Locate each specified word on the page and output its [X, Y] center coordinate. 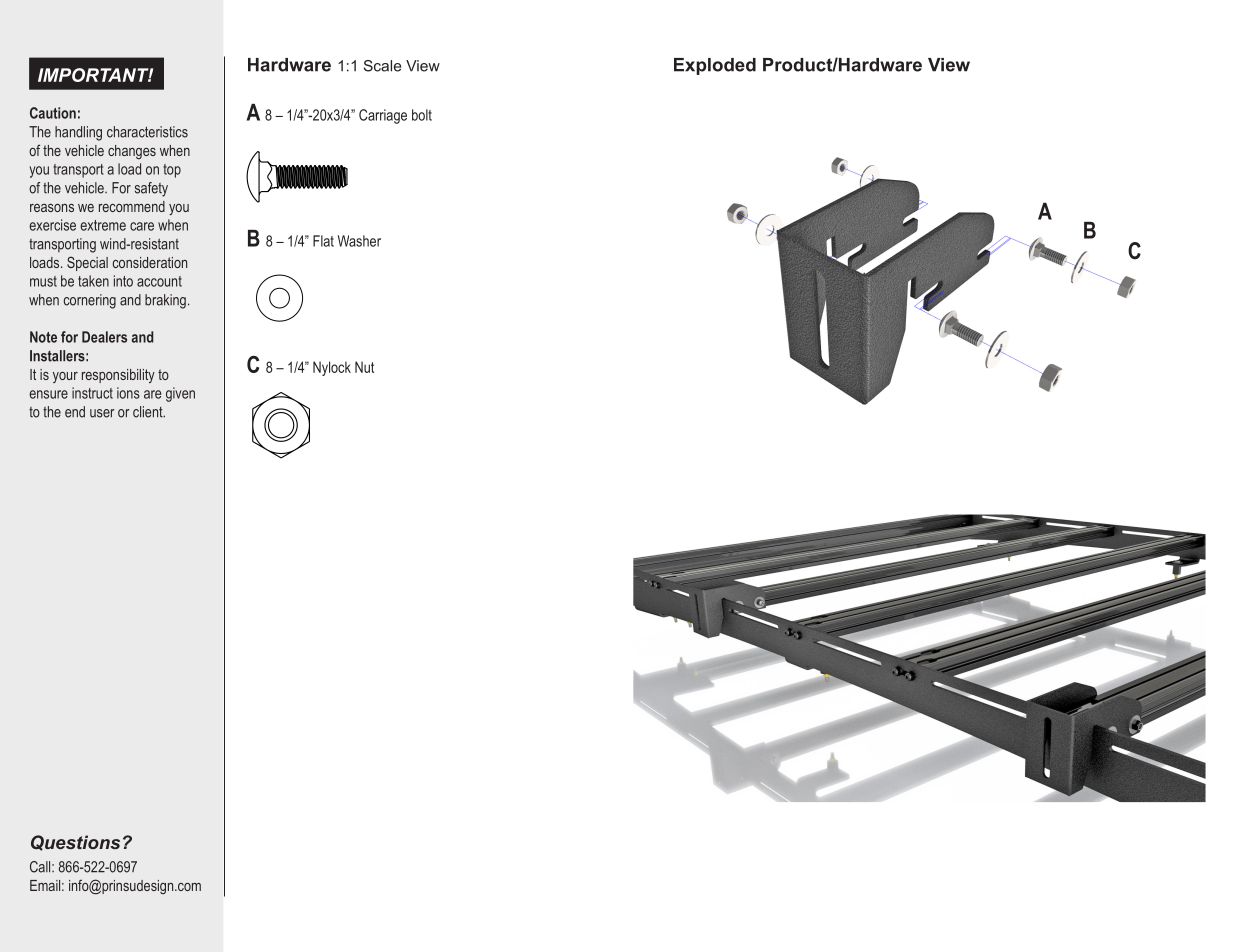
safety [151, 189]
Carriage [383, 116]
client [149, 412]
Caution [53, 113]
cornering [90, 301]
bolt [422, 115]
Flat [323, 241]
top [172, 171]
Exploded [715, 66]
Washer [359, 241]
